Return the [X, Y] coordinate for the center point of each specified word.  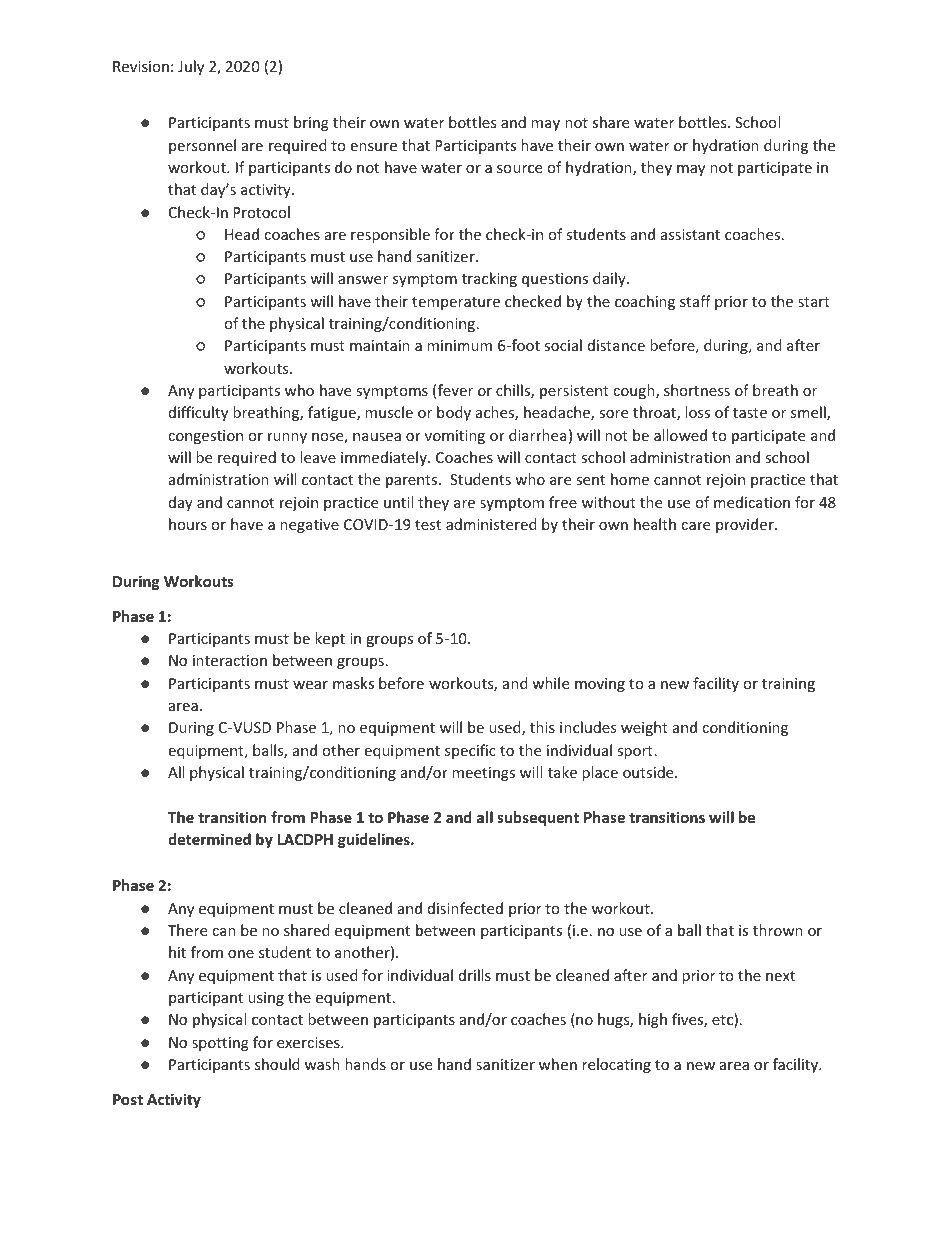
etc [723, 1020]
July [191, 67]
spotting [220, 1044]
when [558, 1064]
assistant [690, 234]
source [519, 169]
